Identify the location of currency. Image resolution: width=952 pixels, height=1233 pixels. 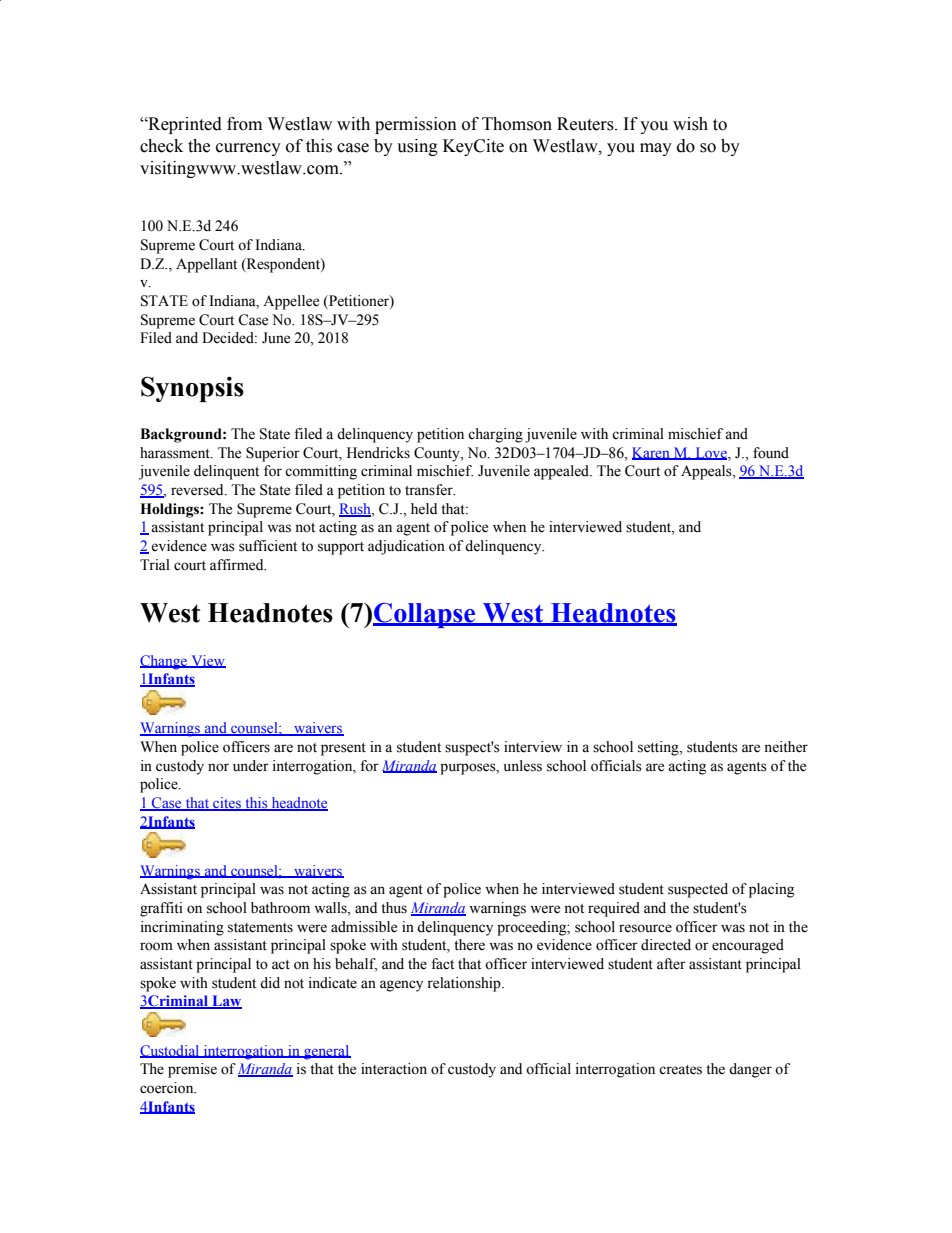
(248, 149).
